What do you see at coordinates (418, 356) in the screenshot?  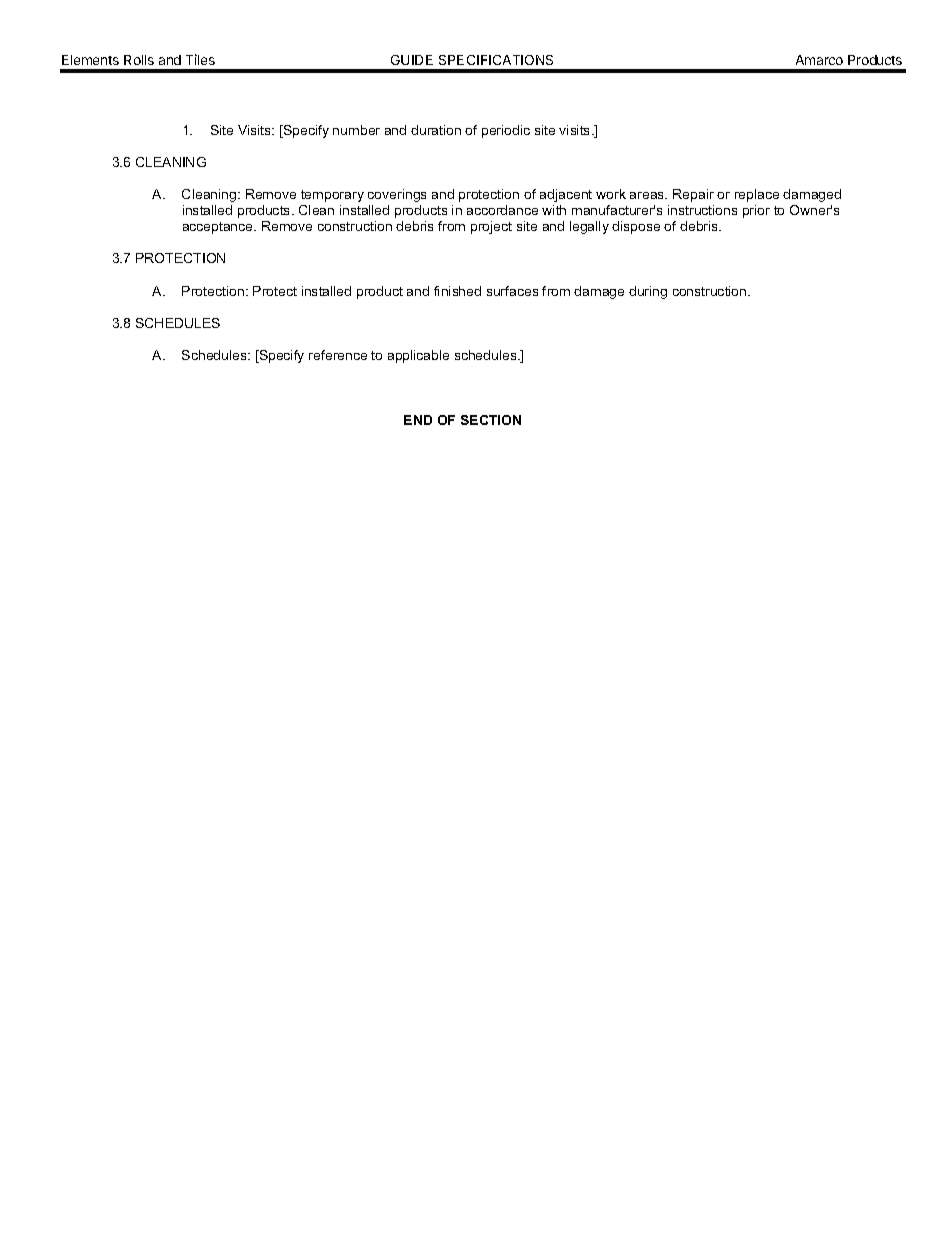 I see `applicable` at bounding box center [418, 356].
